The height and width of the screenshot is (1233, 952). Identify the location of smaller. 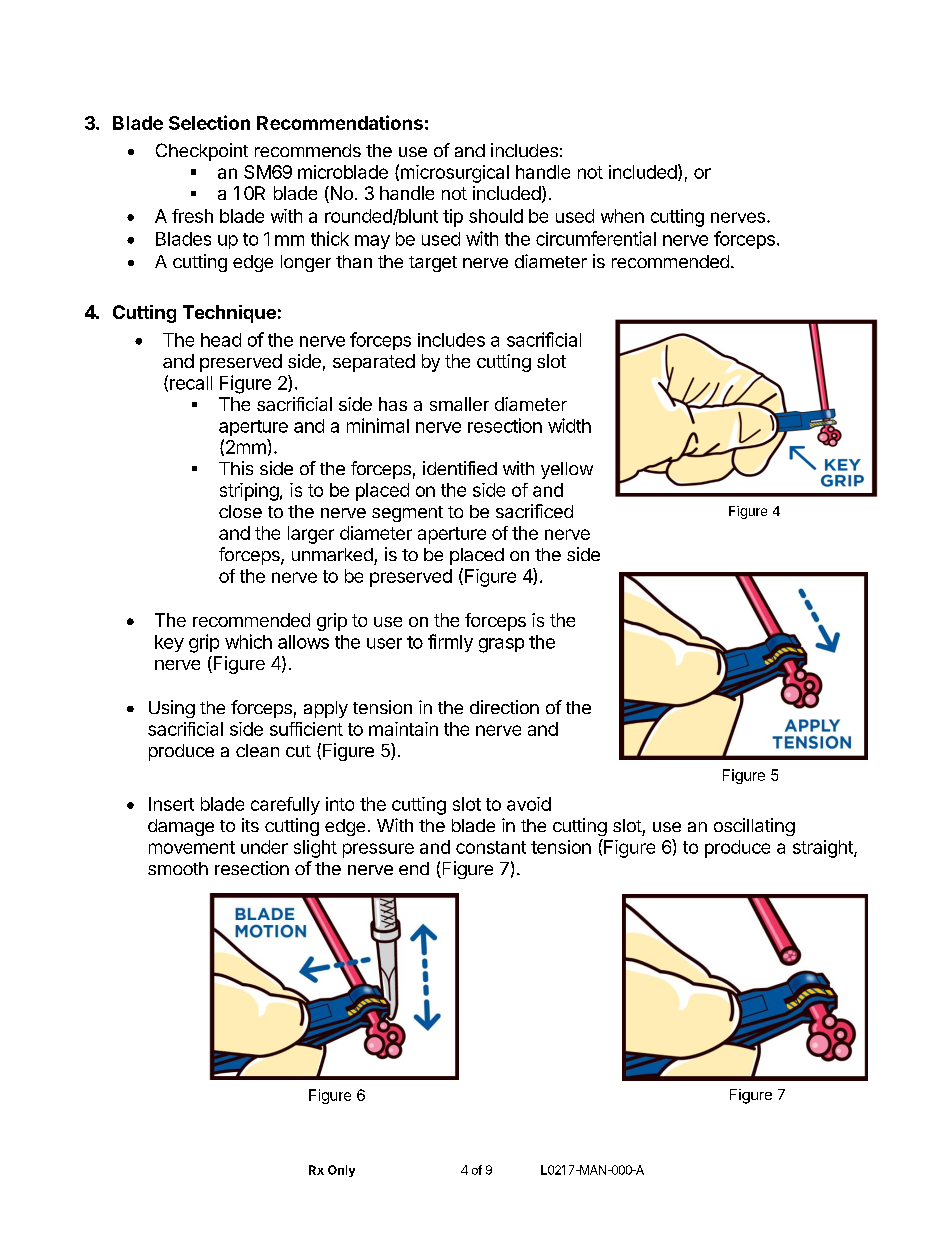
(459, 404).
